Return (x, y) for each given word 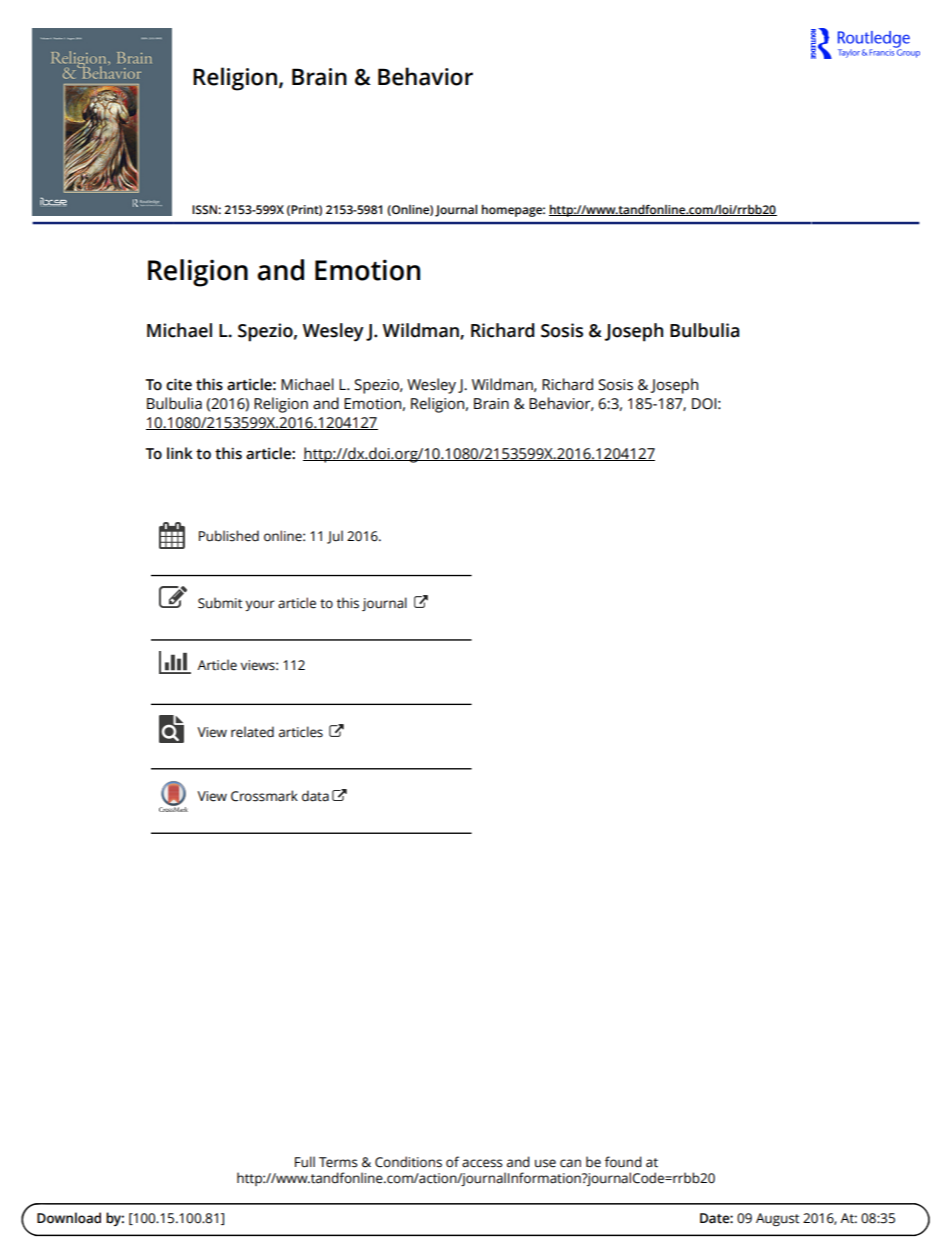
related (252, 732)
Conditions (408, 1162)
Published (229, 536)
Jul (335, 537)
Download (69, 1218)
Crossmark (264, 796)
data (315, 796)
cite (179, 384)
